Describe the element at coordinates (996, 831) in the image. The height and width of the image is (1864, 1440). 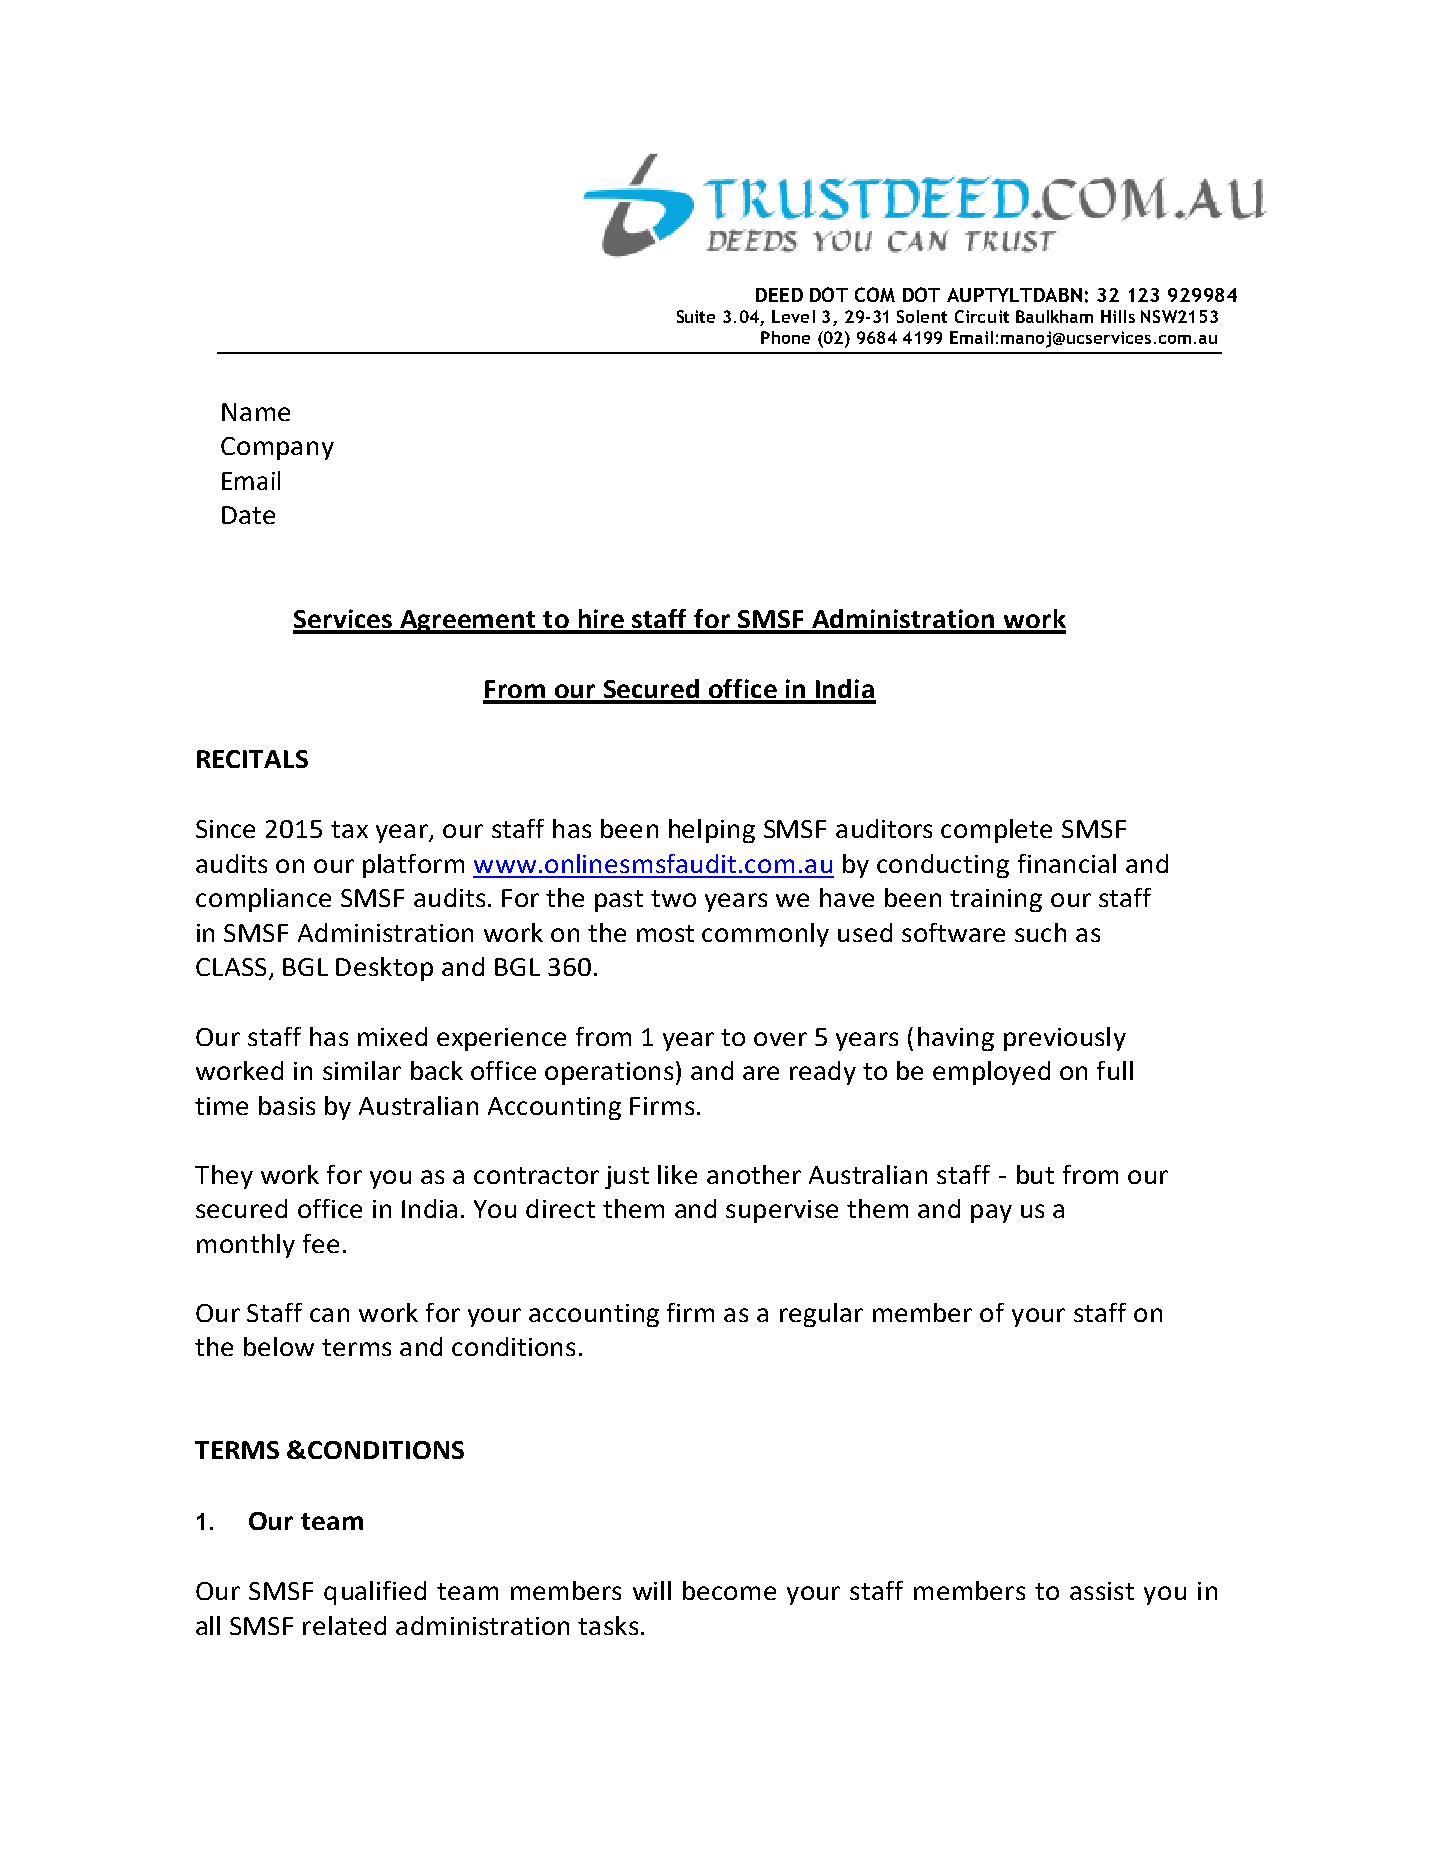
I see `complete` at that location.
